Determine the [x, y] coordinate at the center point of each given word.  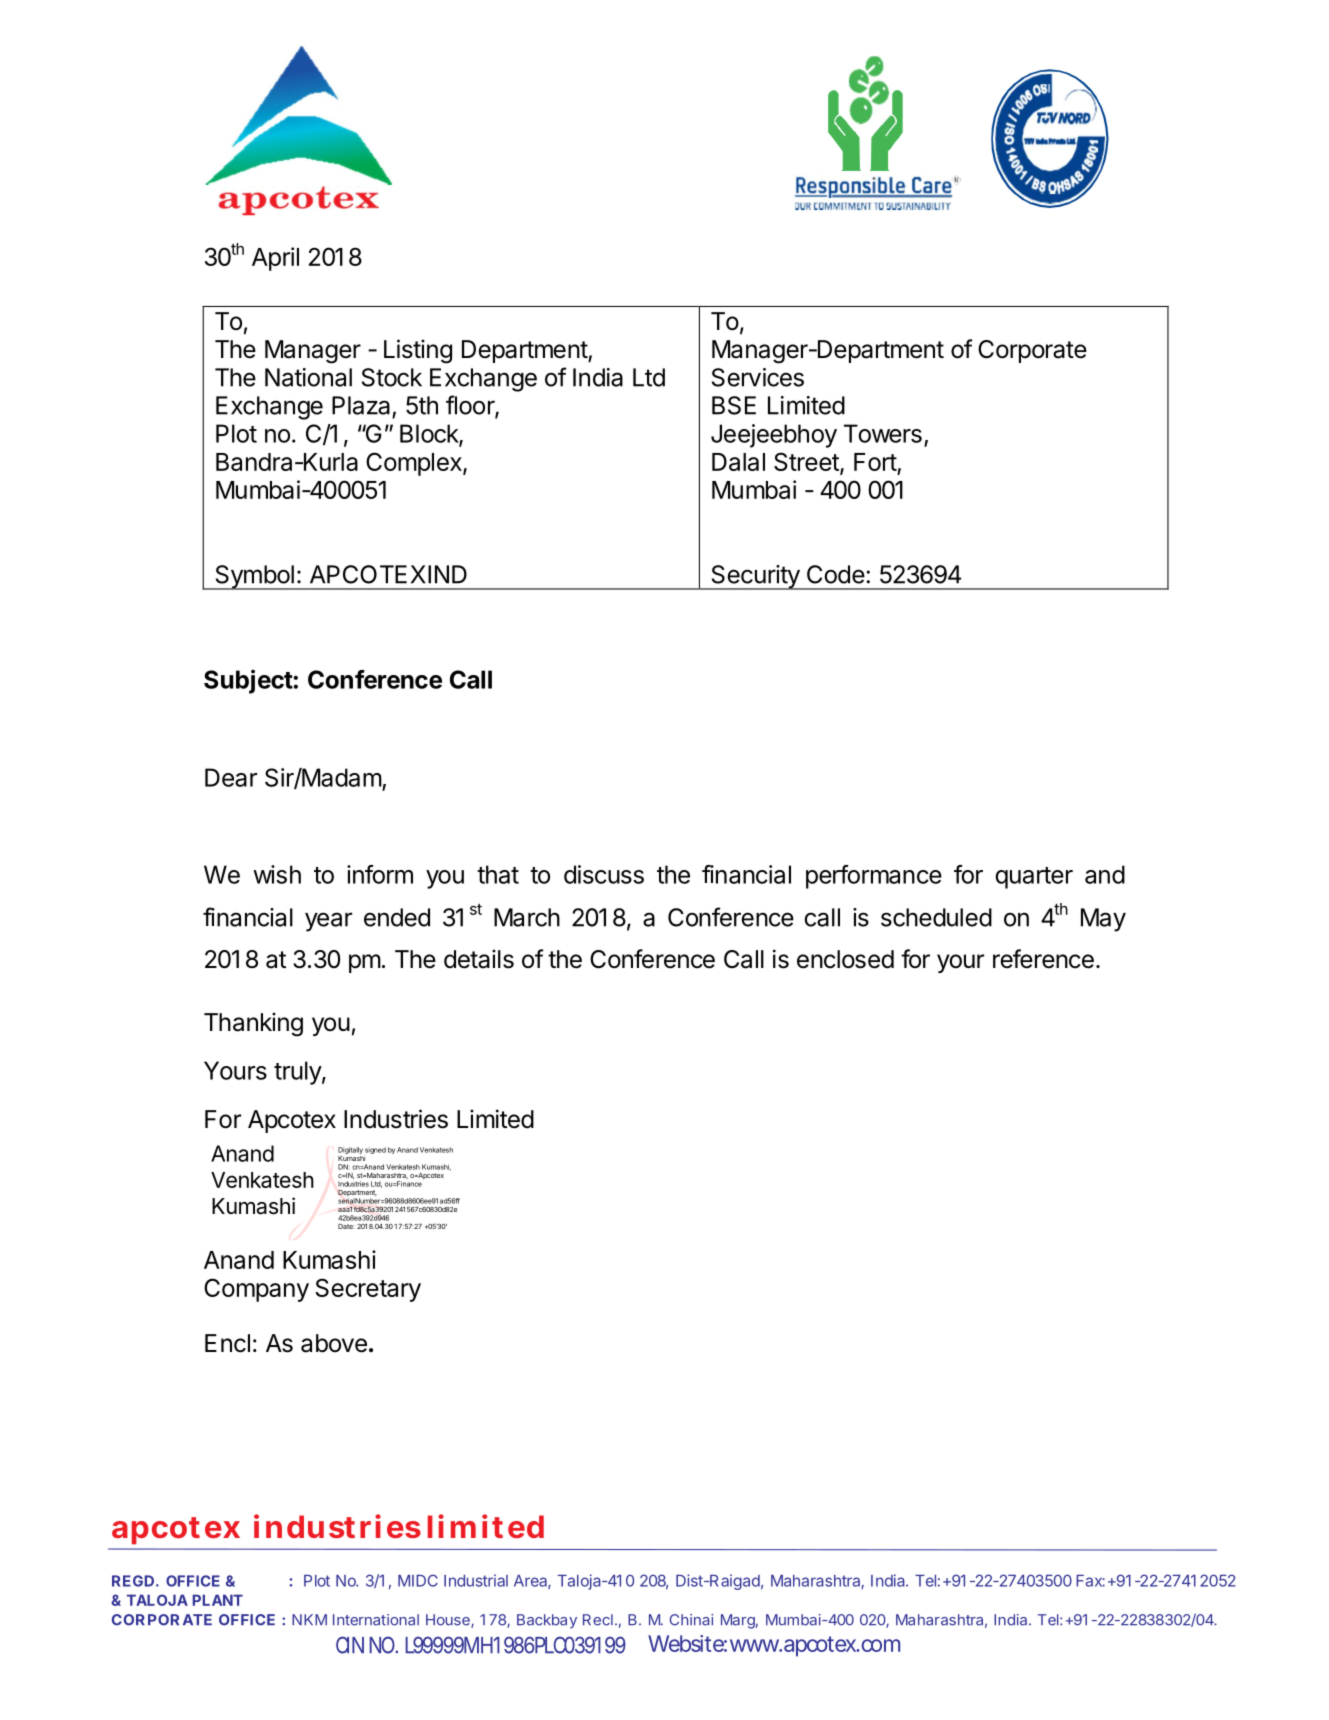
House [449, 1621]
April [275, 259]
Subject [248, 681]
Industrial [476, 1580]
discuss [604, 874]
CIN [350, 1645]
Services [758, 377]
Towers [883, 433]
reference [1043, 959]
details [479, 959]
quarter [1034, 878]
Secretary [368, 1290]
